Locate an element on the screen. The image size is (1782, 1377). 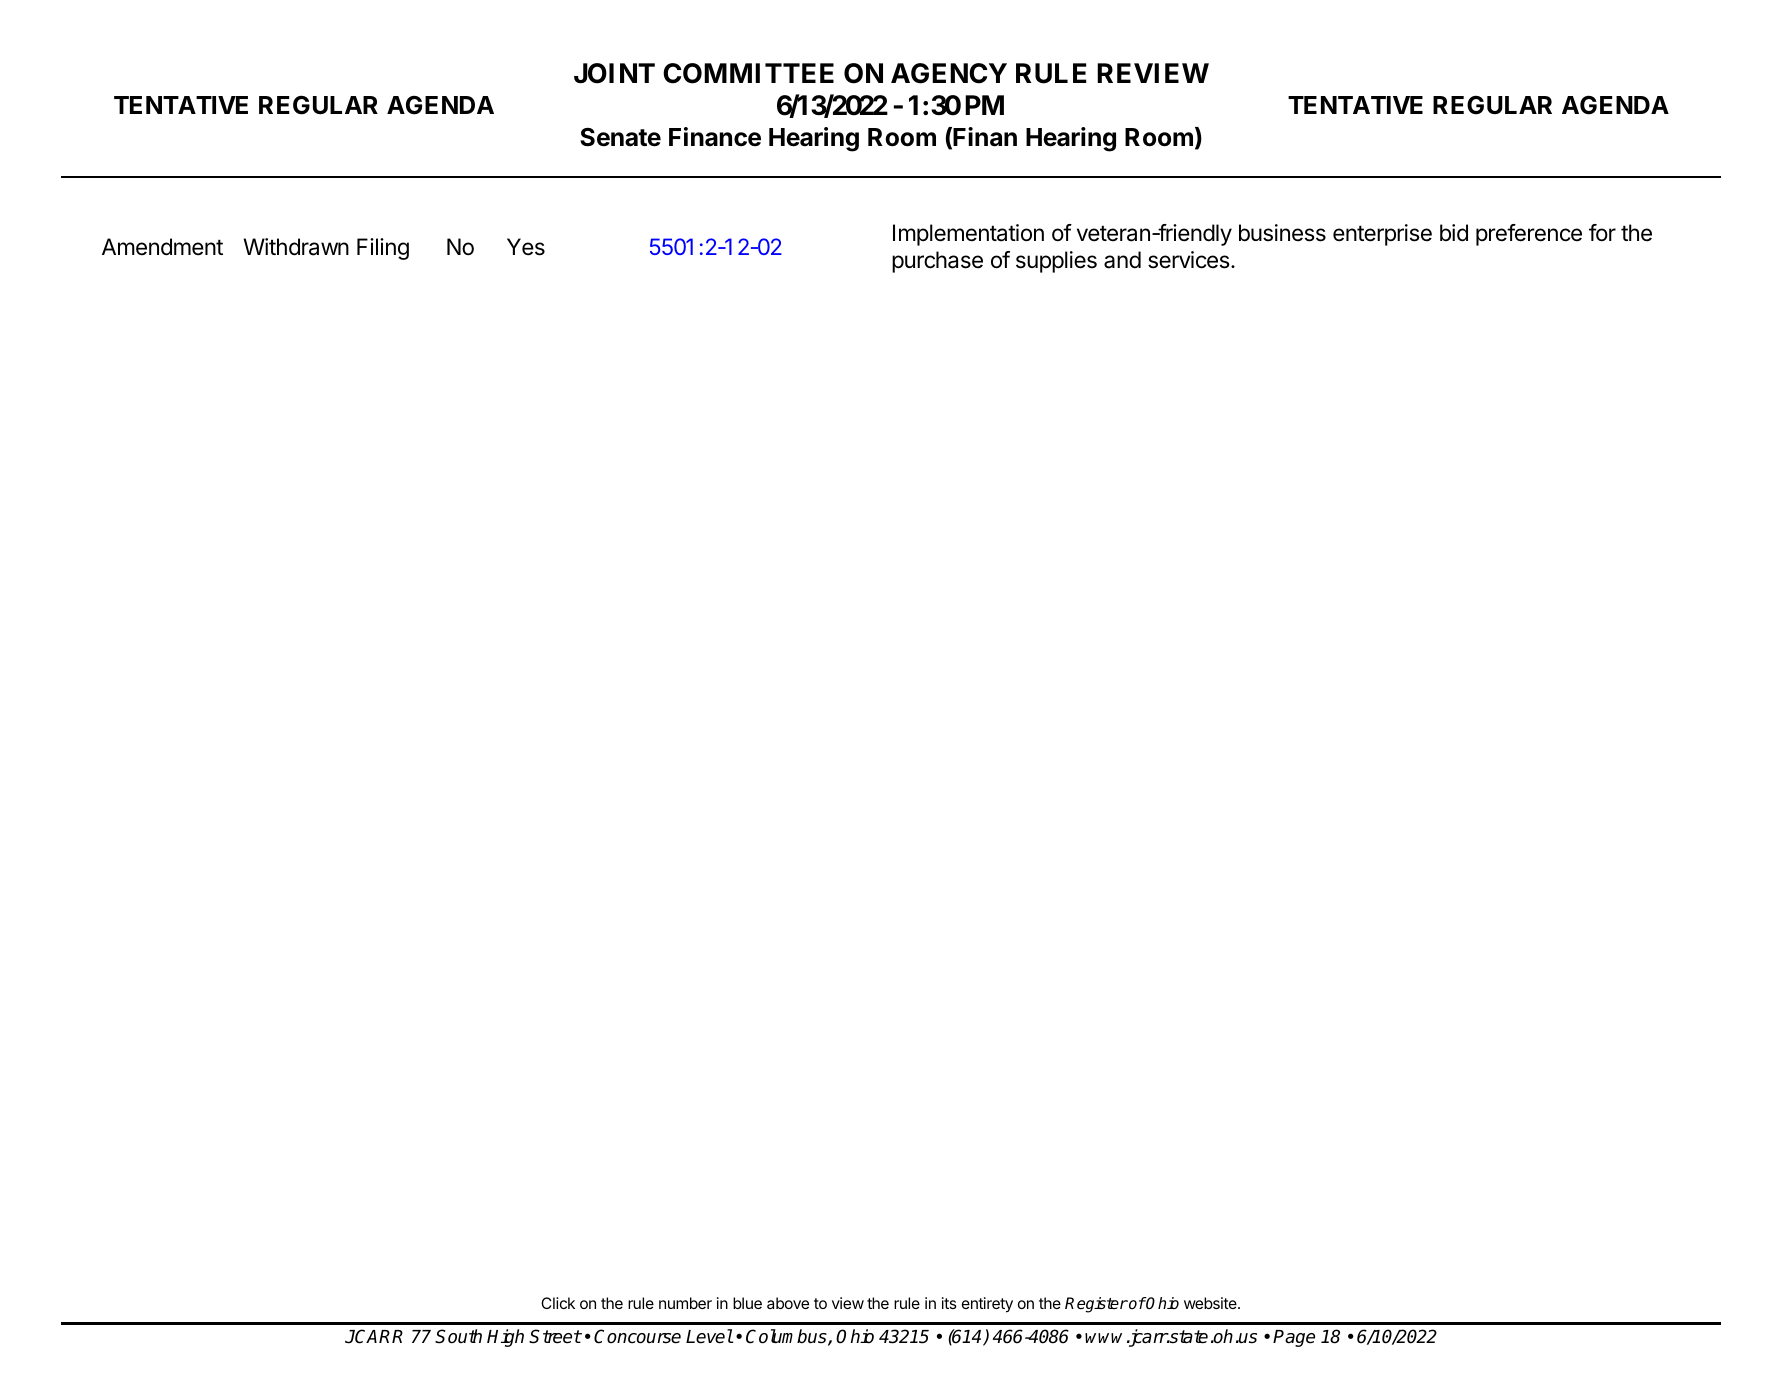
Page is located at coordinates (1294, 1338).
